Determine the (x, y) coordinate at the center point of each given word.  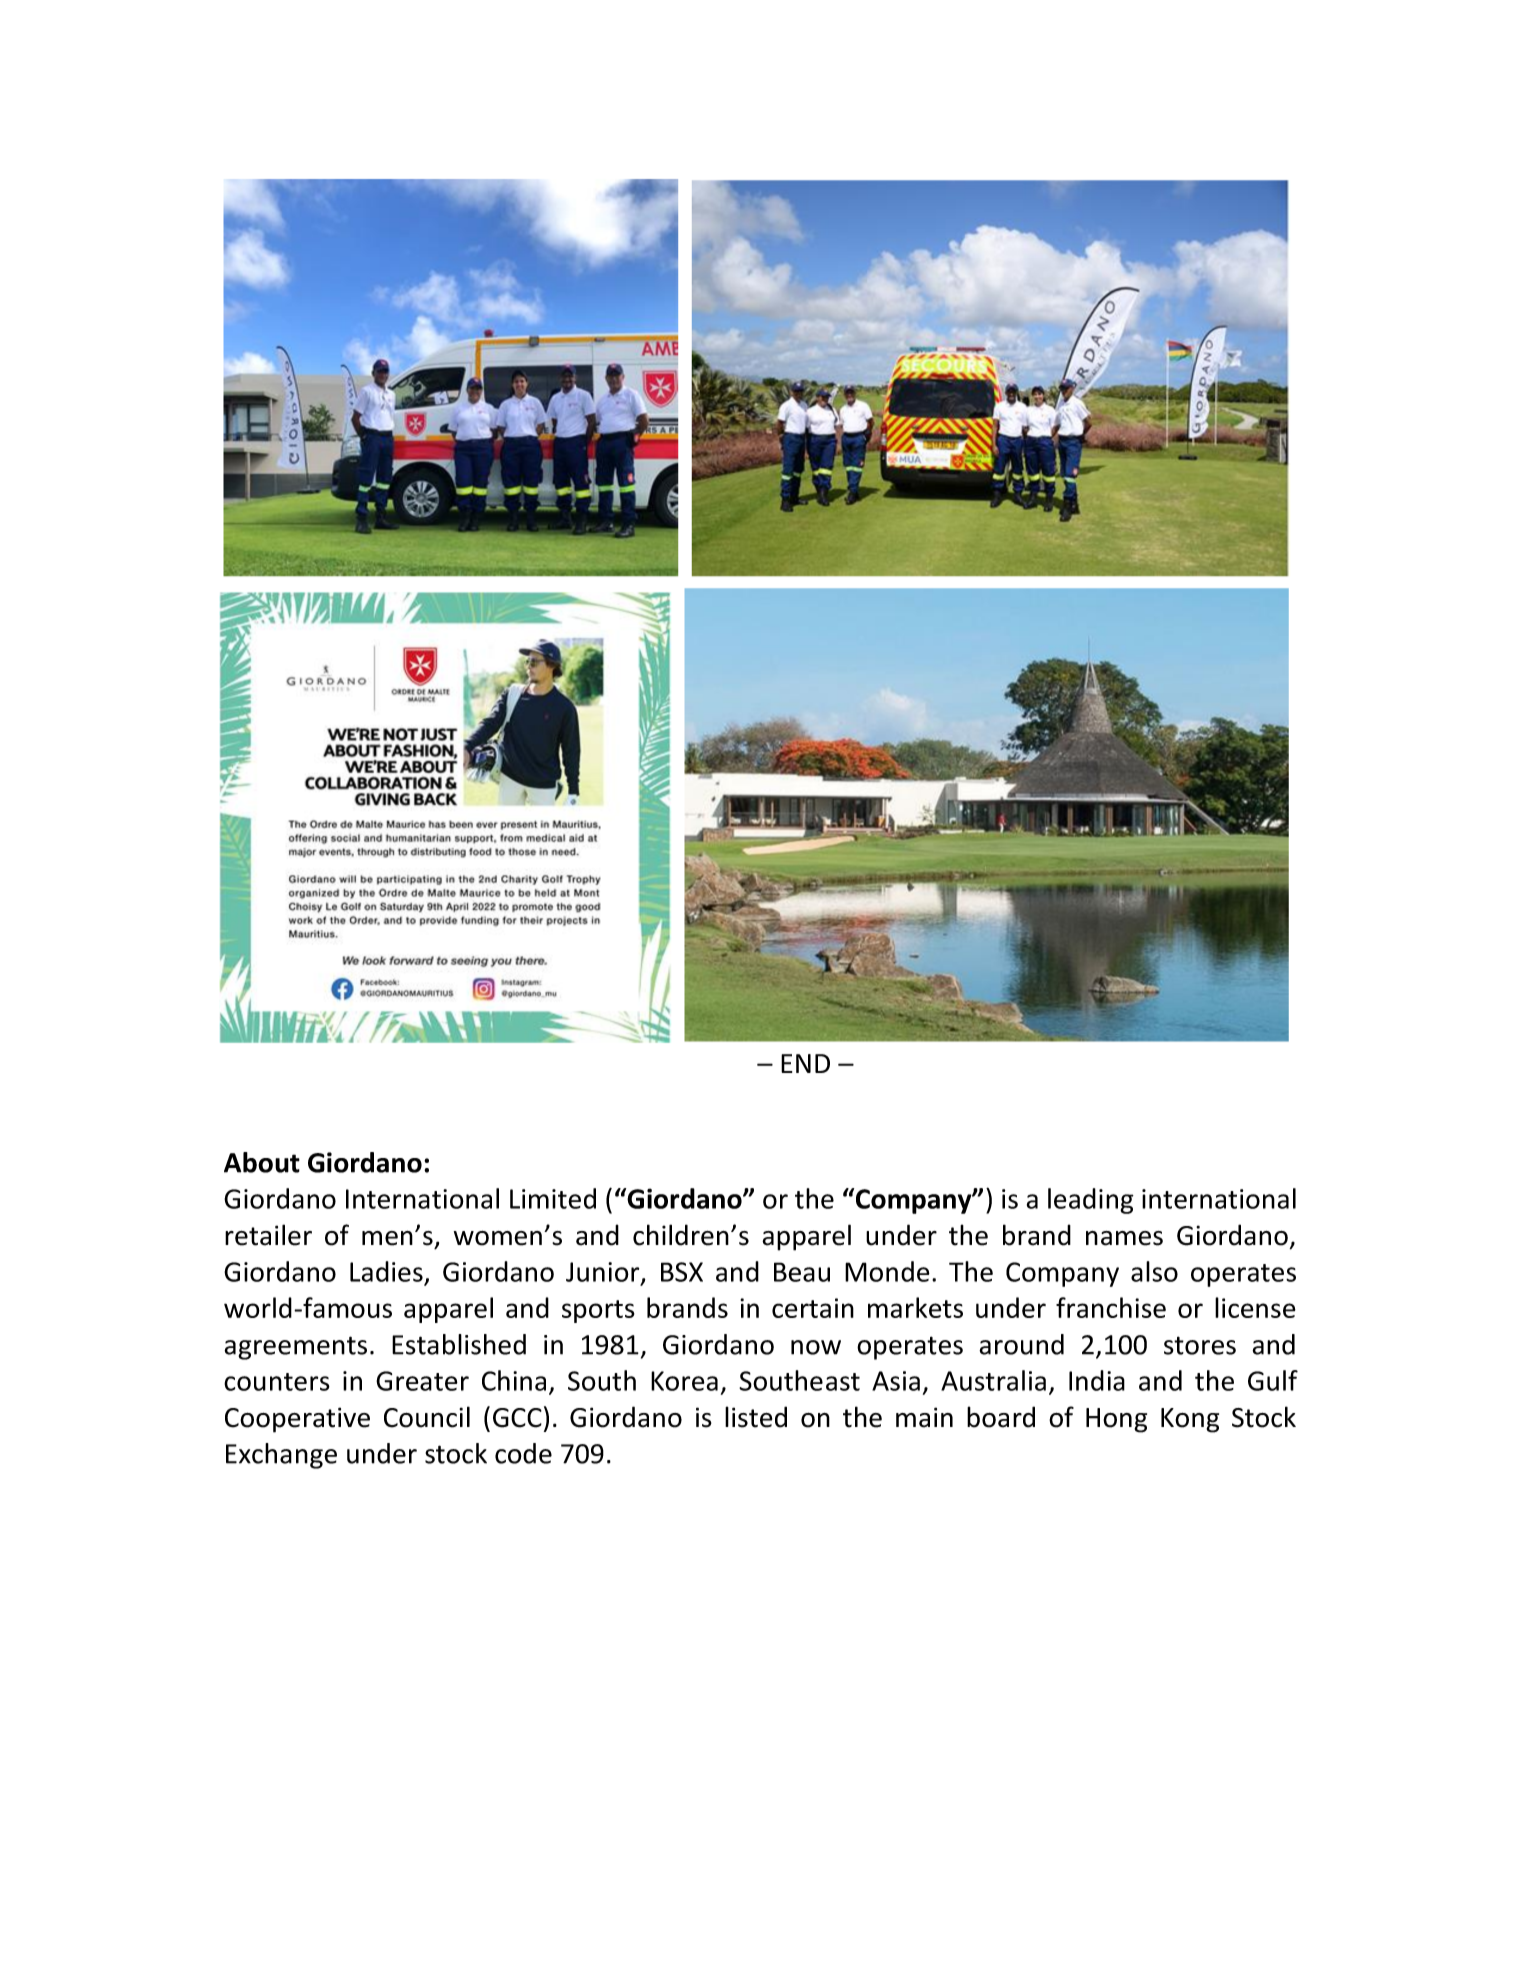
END (805, 1063)
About (262, 1162)
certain (813, 1308)
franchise (1111, 1307)
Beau (802, 1272)
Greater (422, 1381)
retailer (268, 1235)
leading (1091, 1201)
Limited (553, 1198)
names (1124, 1238)
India (1097, 1380)
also (1154, 1271)
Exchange (281, 1456)
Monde (887, 1271)
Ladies (386, 1271)
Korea (684, 1381)
